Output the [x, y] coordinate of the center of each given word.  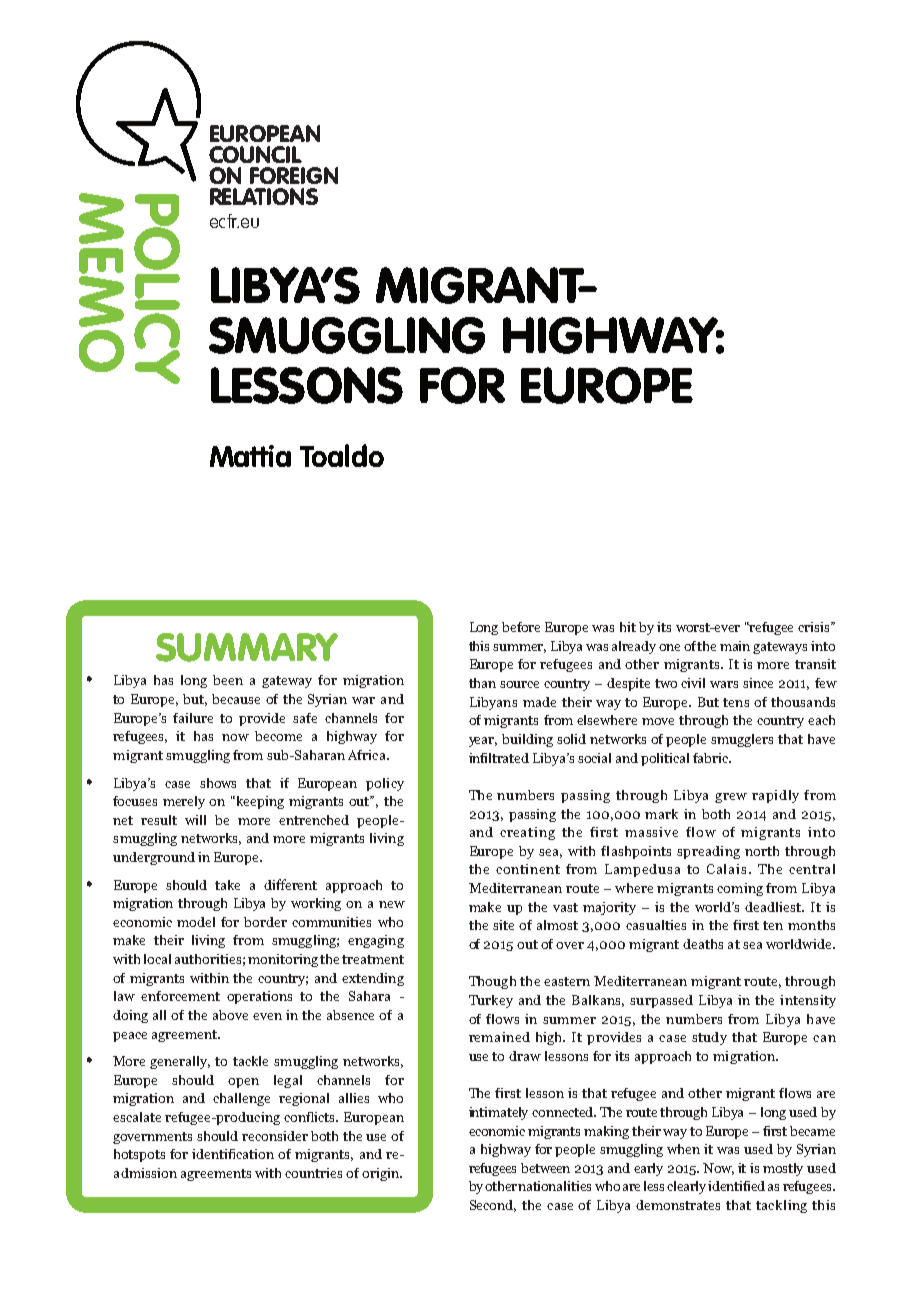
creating [527, 833]
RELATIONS [264, 196]
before [521, 627]
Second [493, 1206]
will [195, 820]
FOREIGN [294, 175]
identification [233, 1154]
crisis [815, 627]
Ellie [232, 391]
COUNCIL [255, 154]
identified [736, 1186]
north [762, 851]
